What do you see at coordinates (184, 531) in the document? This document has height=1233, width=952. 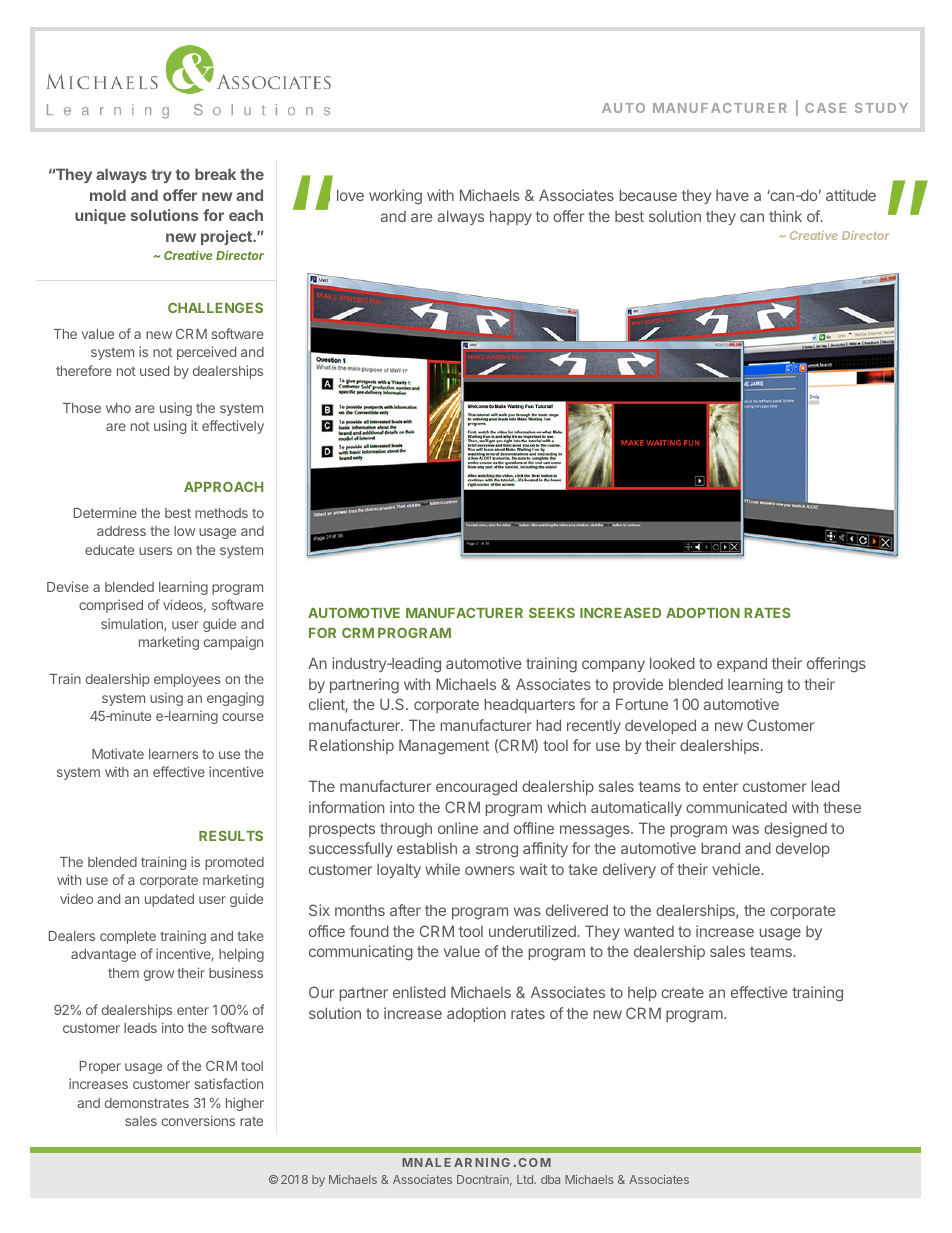 I see `low` at bounding box center [184, 531].
